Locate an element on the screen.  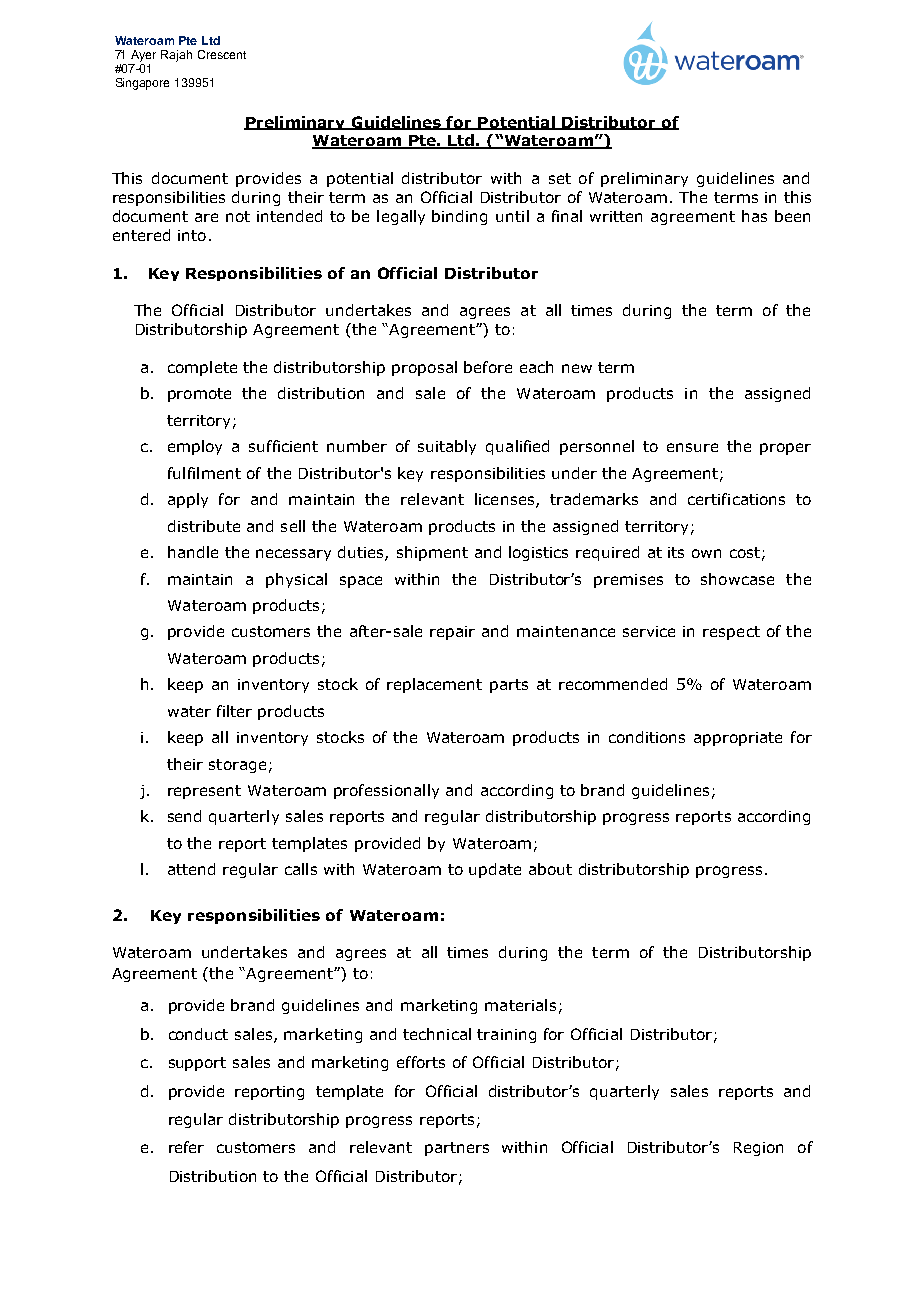
partners is located at coordinates (457, 1149).
